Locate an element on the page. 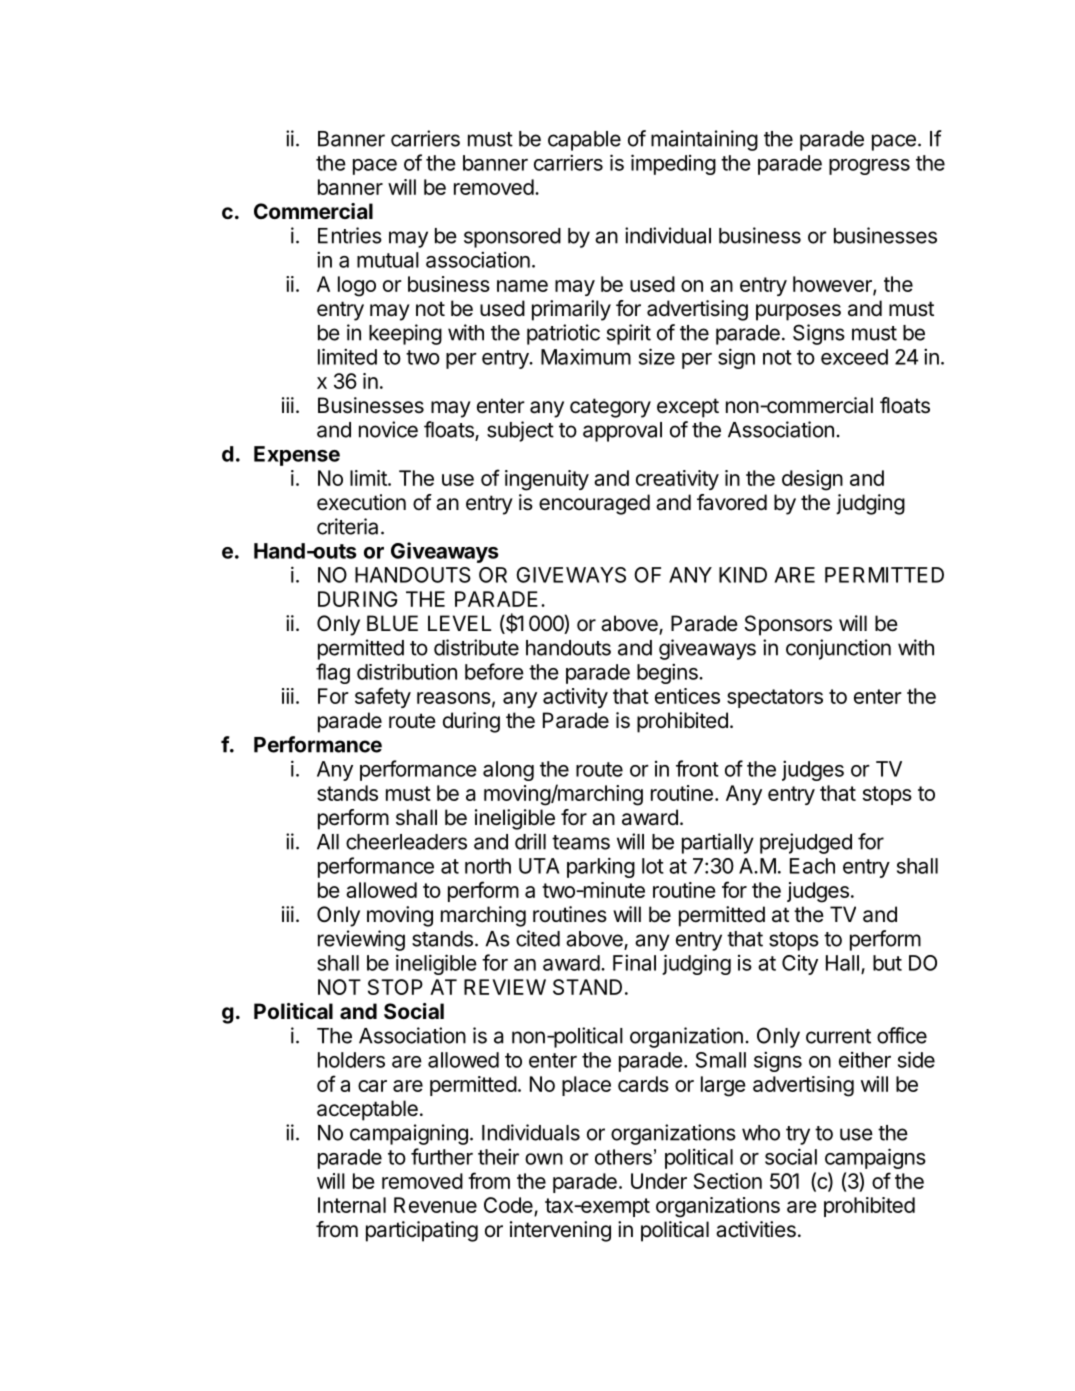 The width and height of the page is (1075, 1391). cheerleaders is located at coordinates (406, 842).
